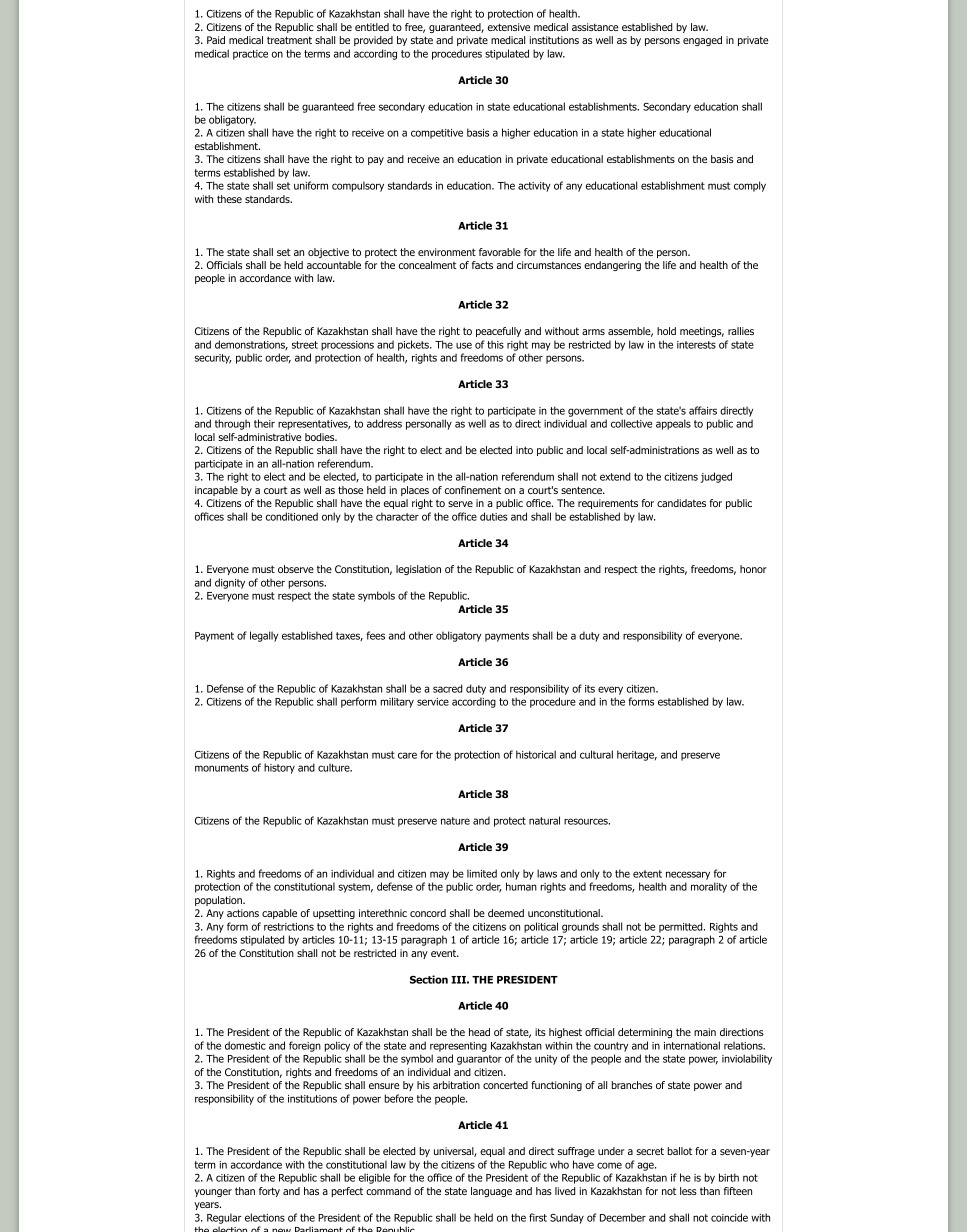 The height and width of the page is (1232, 967). Describe the element at coordinates (688, 1191) in the page. I see `less` at that location.
